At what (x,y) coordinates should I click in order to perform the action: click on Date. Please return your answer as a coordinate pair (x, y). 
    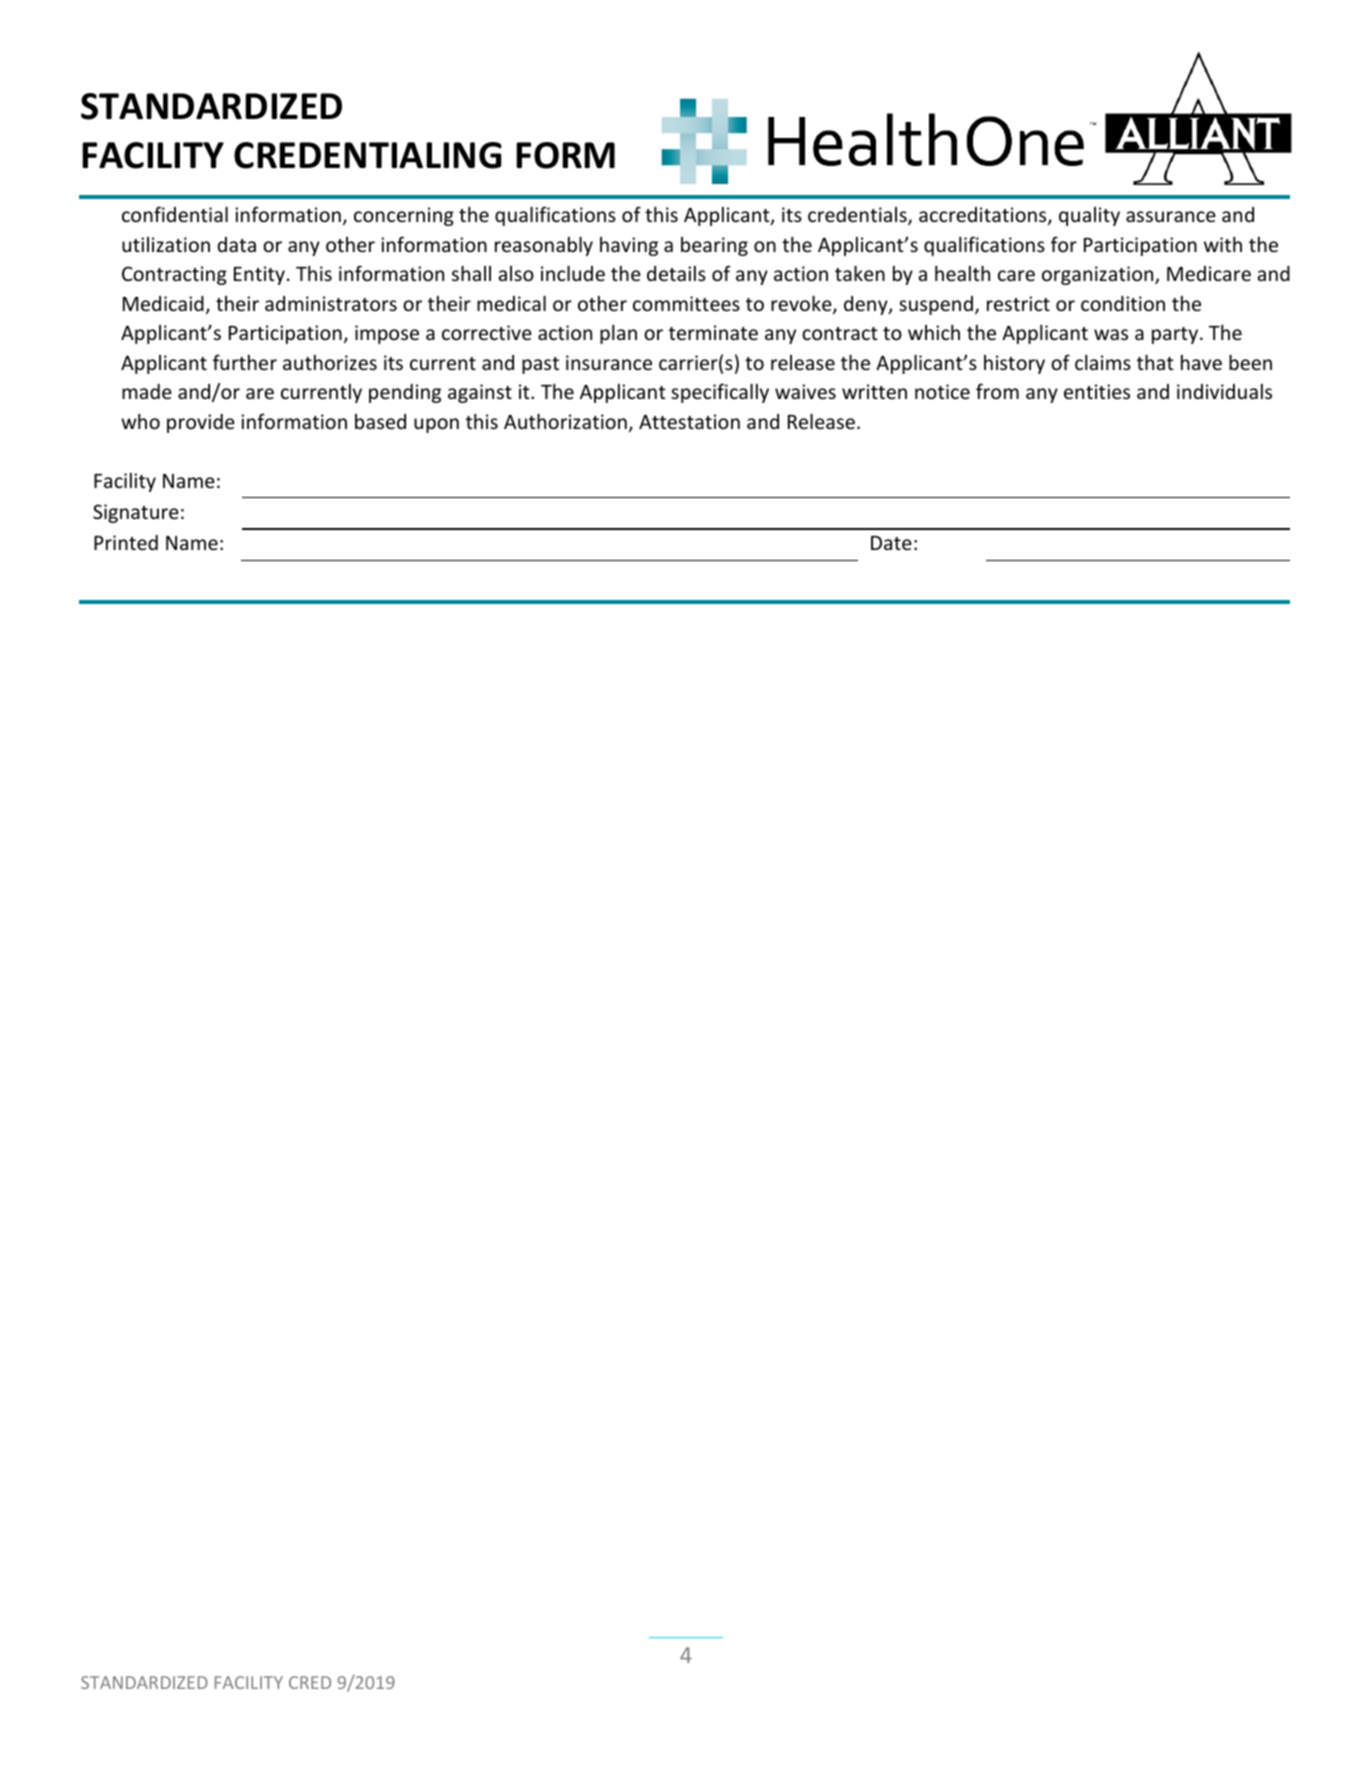
    Looking at the image, I should click on (891, 543).
